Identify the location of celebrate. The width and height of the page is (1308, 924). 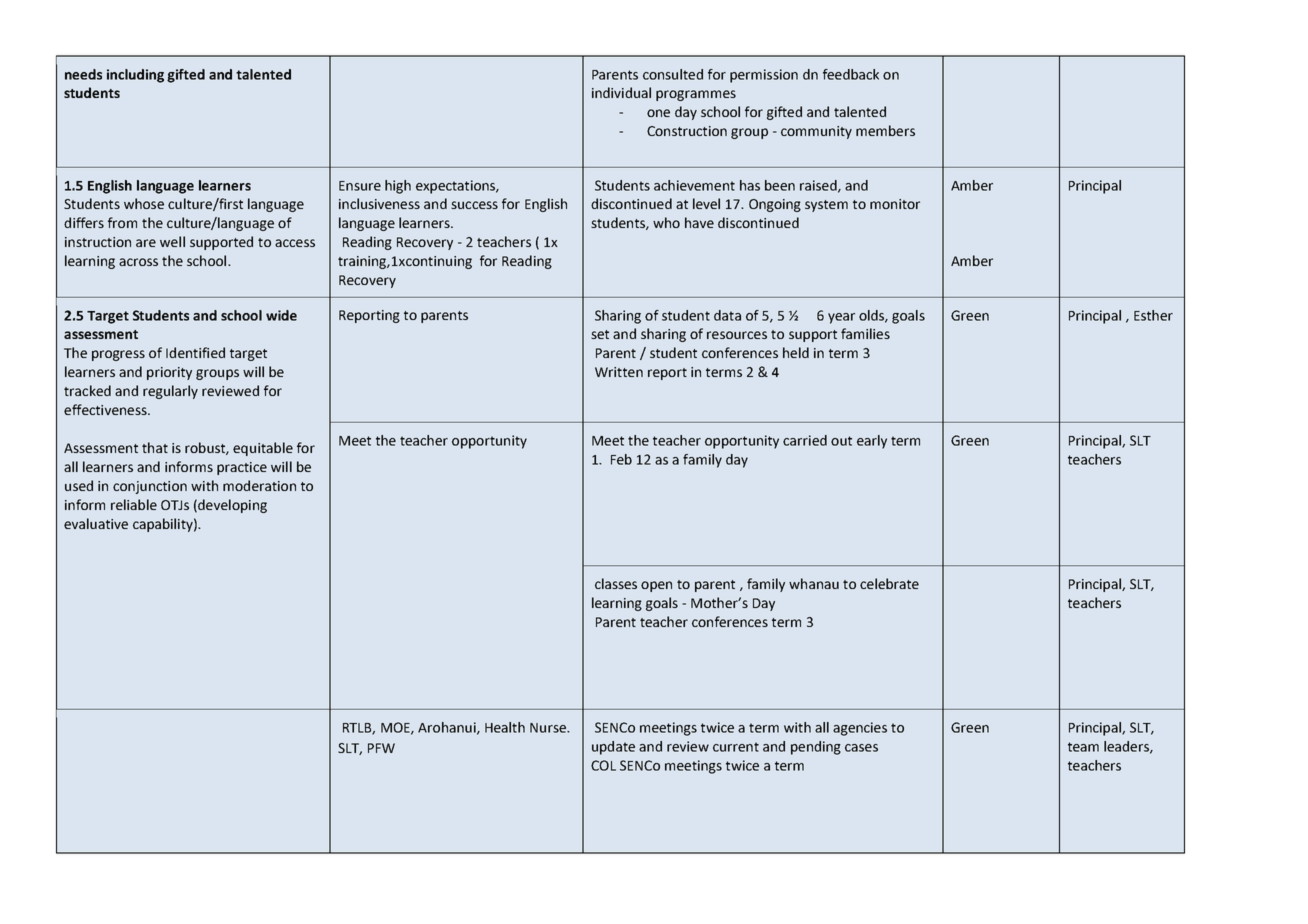
(889, 583).
